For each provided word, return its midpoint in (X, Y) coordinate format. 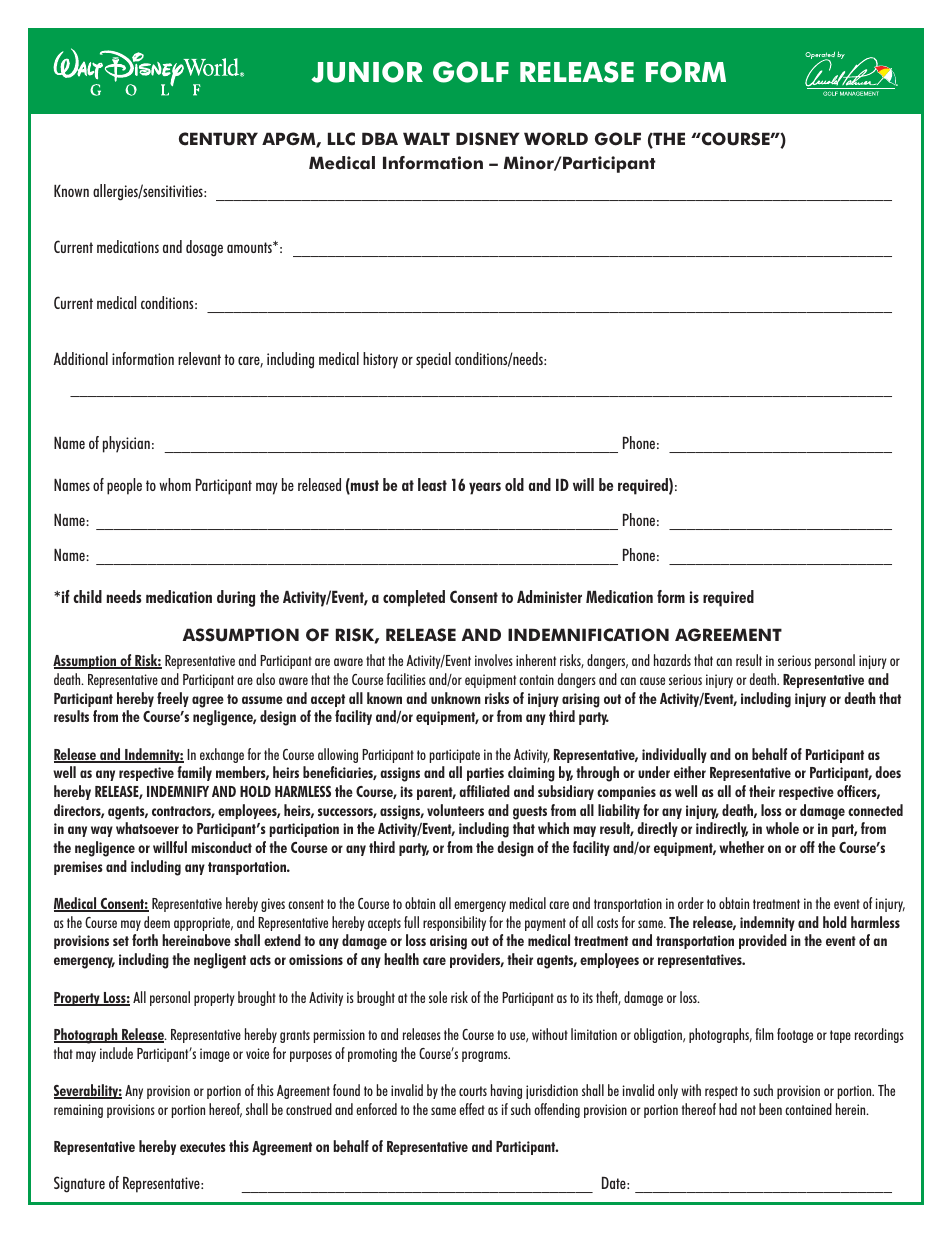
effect (472, 1109)
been (770, 1109)
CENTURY (218, 139)
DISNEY (488, 139)
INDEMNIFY (178, 791)
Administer (549, 596)
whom (175, 484)
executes (203, 1147)
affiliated (484, 791)
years (485, 488)
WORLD (556, 139)
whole (782, 828)
